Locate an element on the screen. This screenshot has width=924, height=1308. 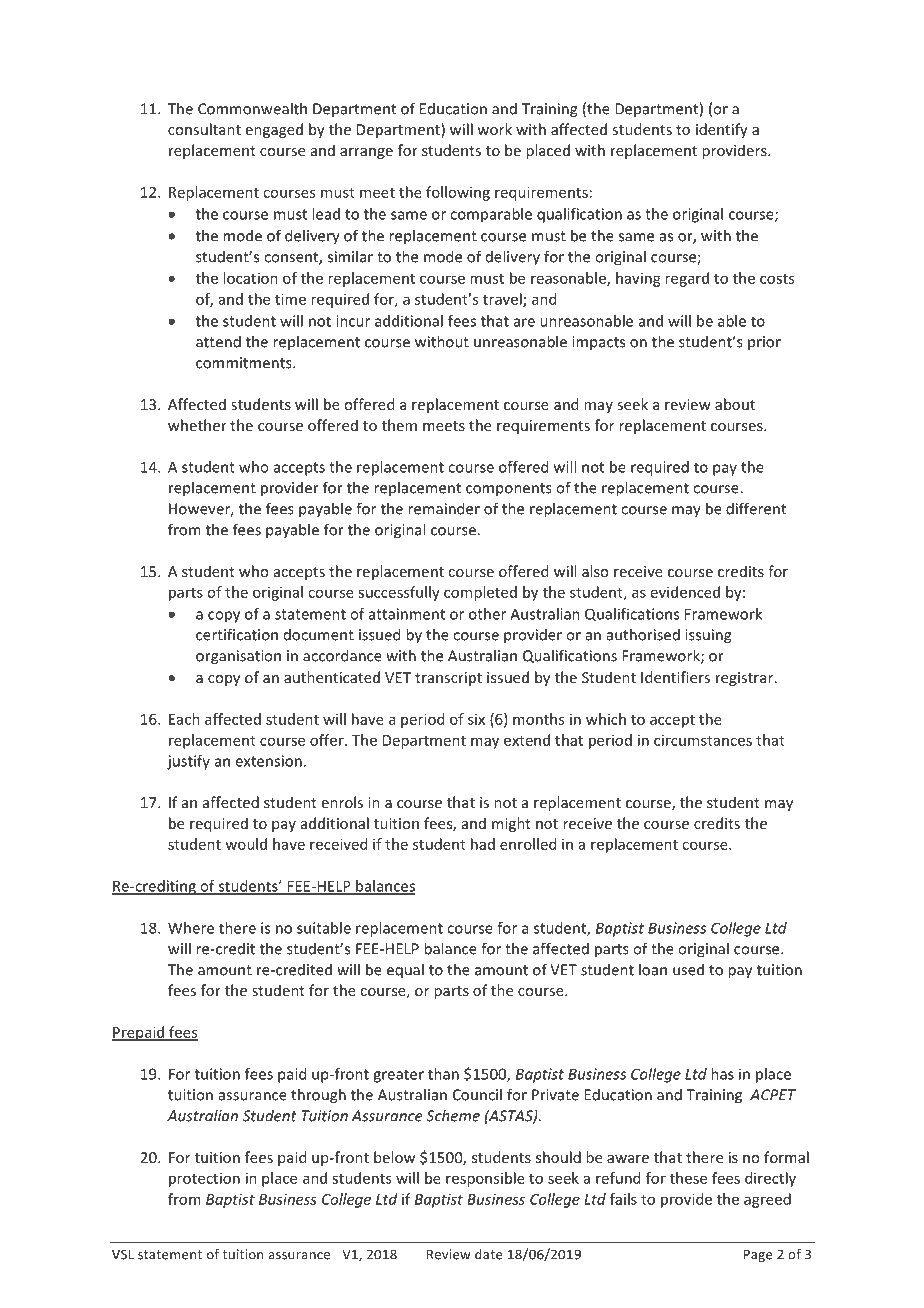
protection is located at coordinates (204, 1179).
